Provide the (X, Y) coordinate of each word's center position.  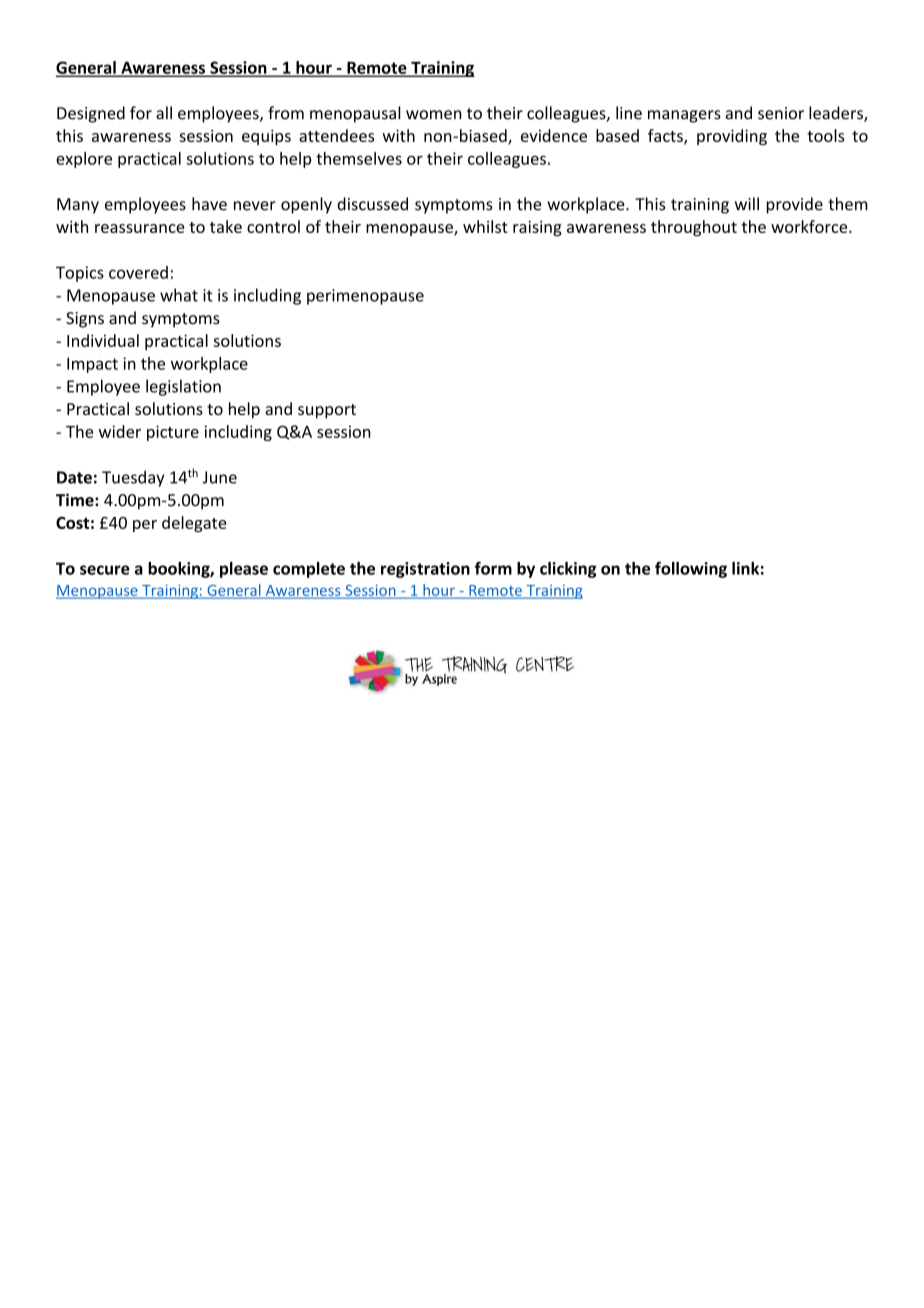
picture (173, 433)
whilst (485, 226)
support (327, 411)
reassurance (140, 228)
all (164, 113)
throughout (694, 228)
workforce (810, 226)
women (434, 115)
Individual (103, 340)
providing (732, 137)
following (691, 569)
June (219, 477)
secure (105, 570)
